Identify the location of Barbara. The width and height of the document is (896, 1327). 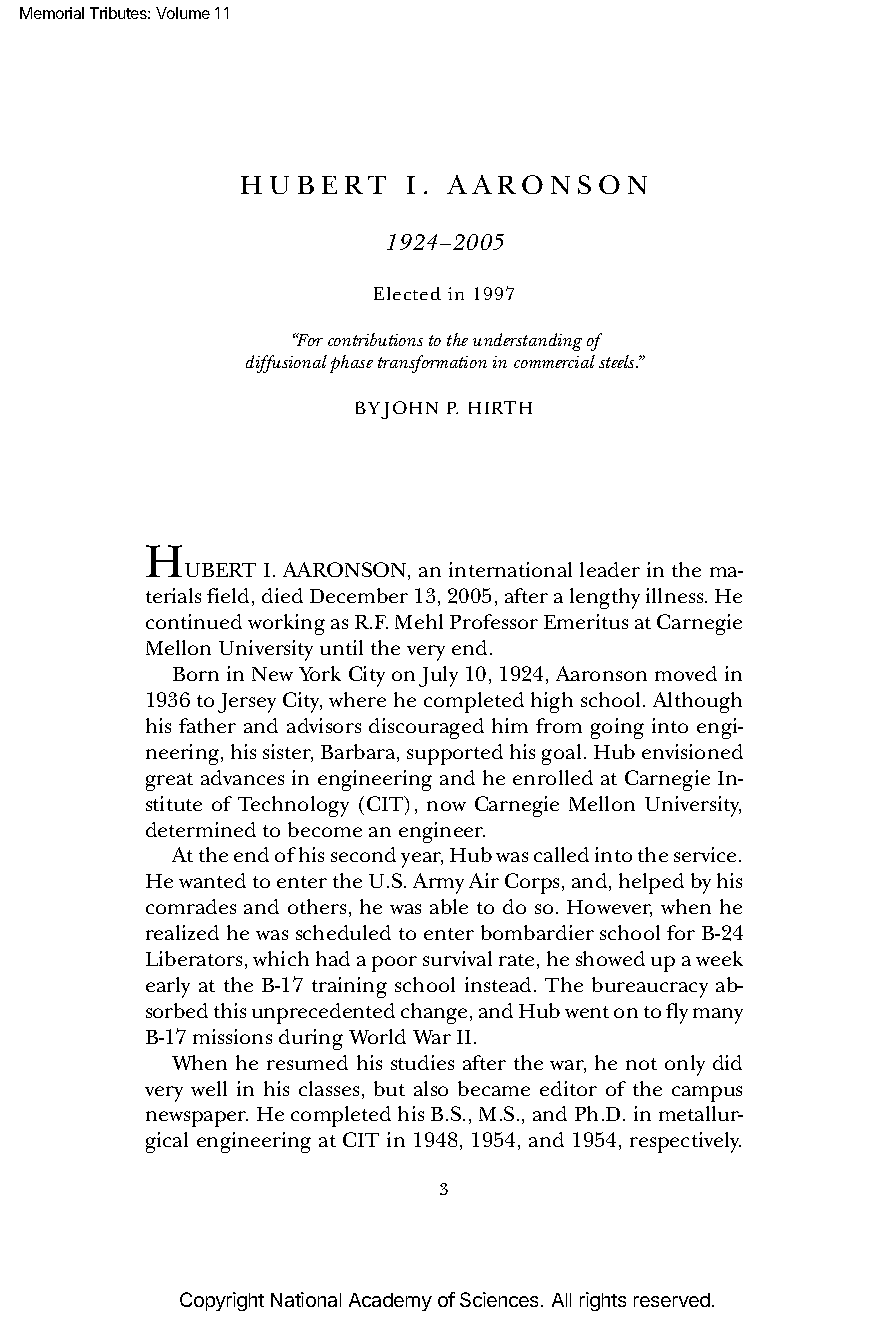
(359, 753).
